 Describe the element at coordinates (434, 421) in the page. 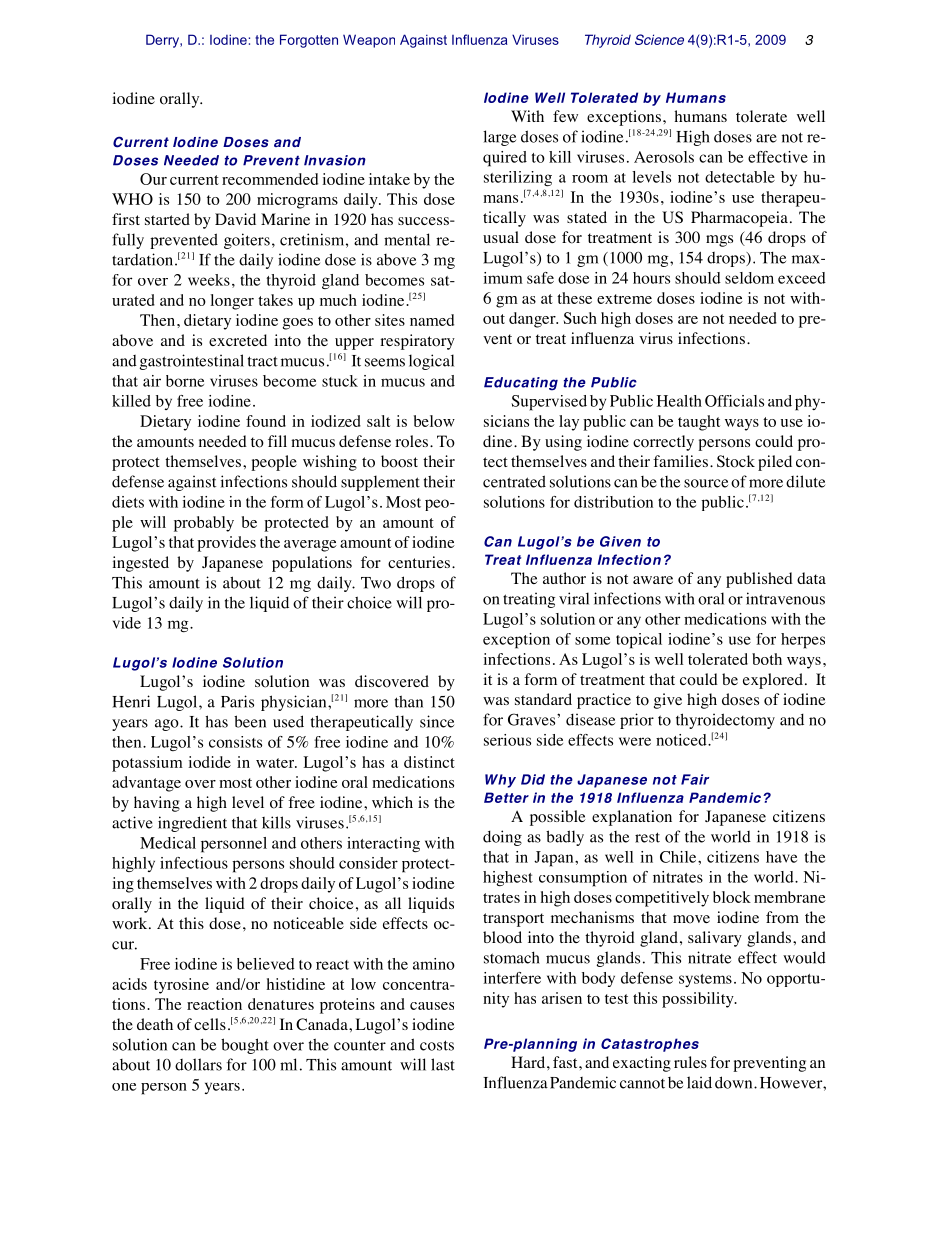

I see `below` at that location.
